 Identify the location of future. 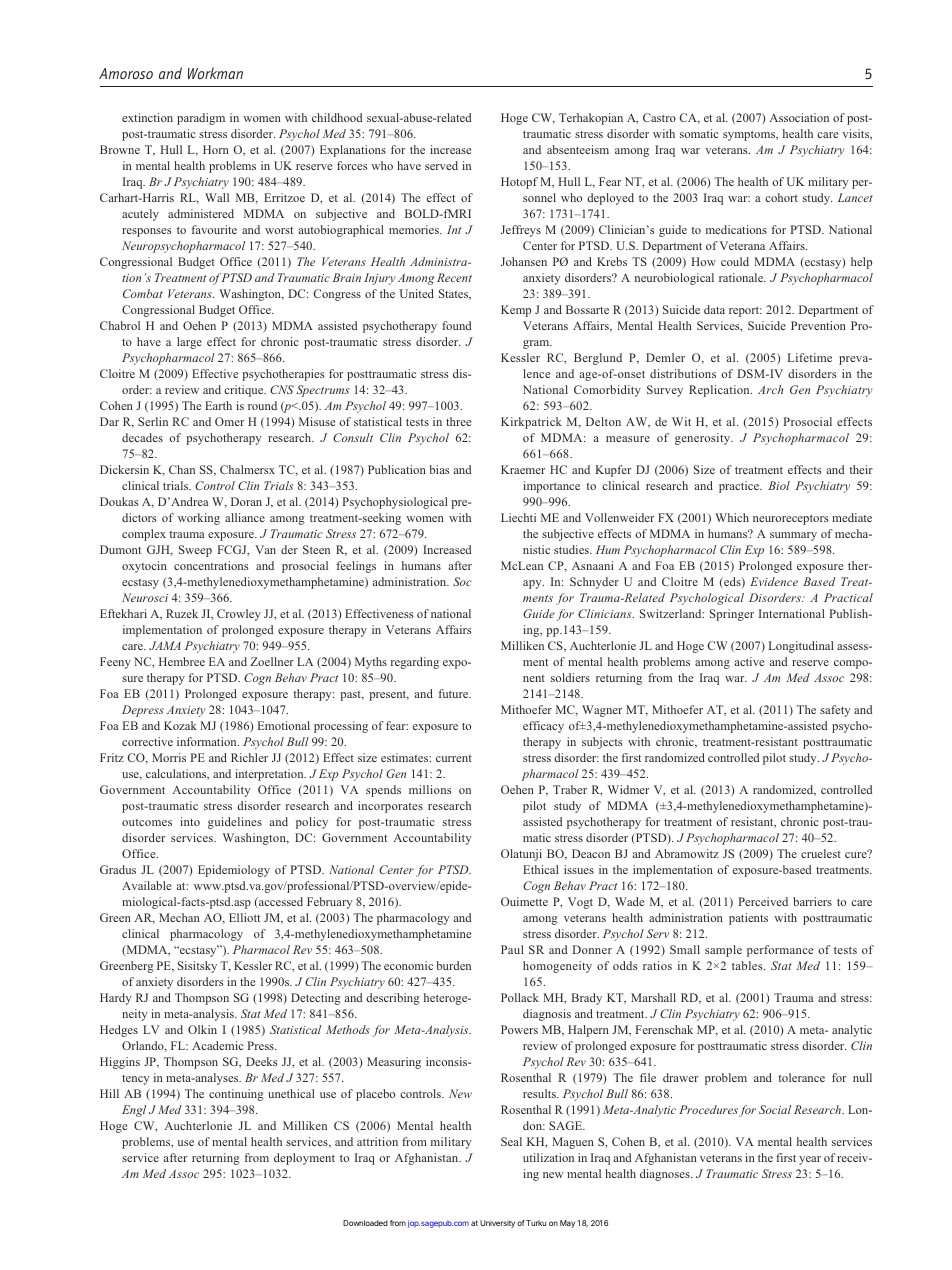
(454, 693).
